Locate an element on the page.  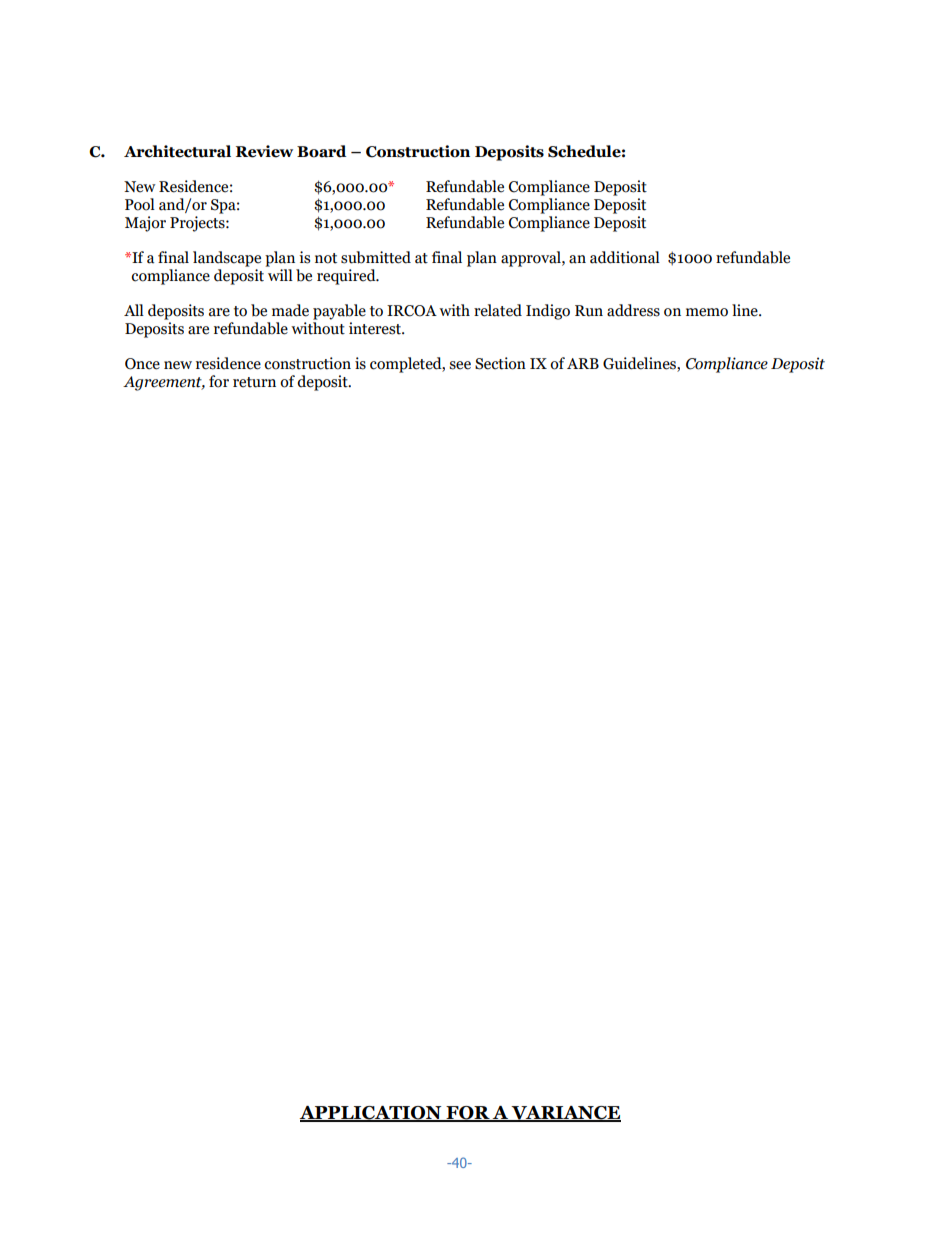
additional is located at coordinates (625, 257).
